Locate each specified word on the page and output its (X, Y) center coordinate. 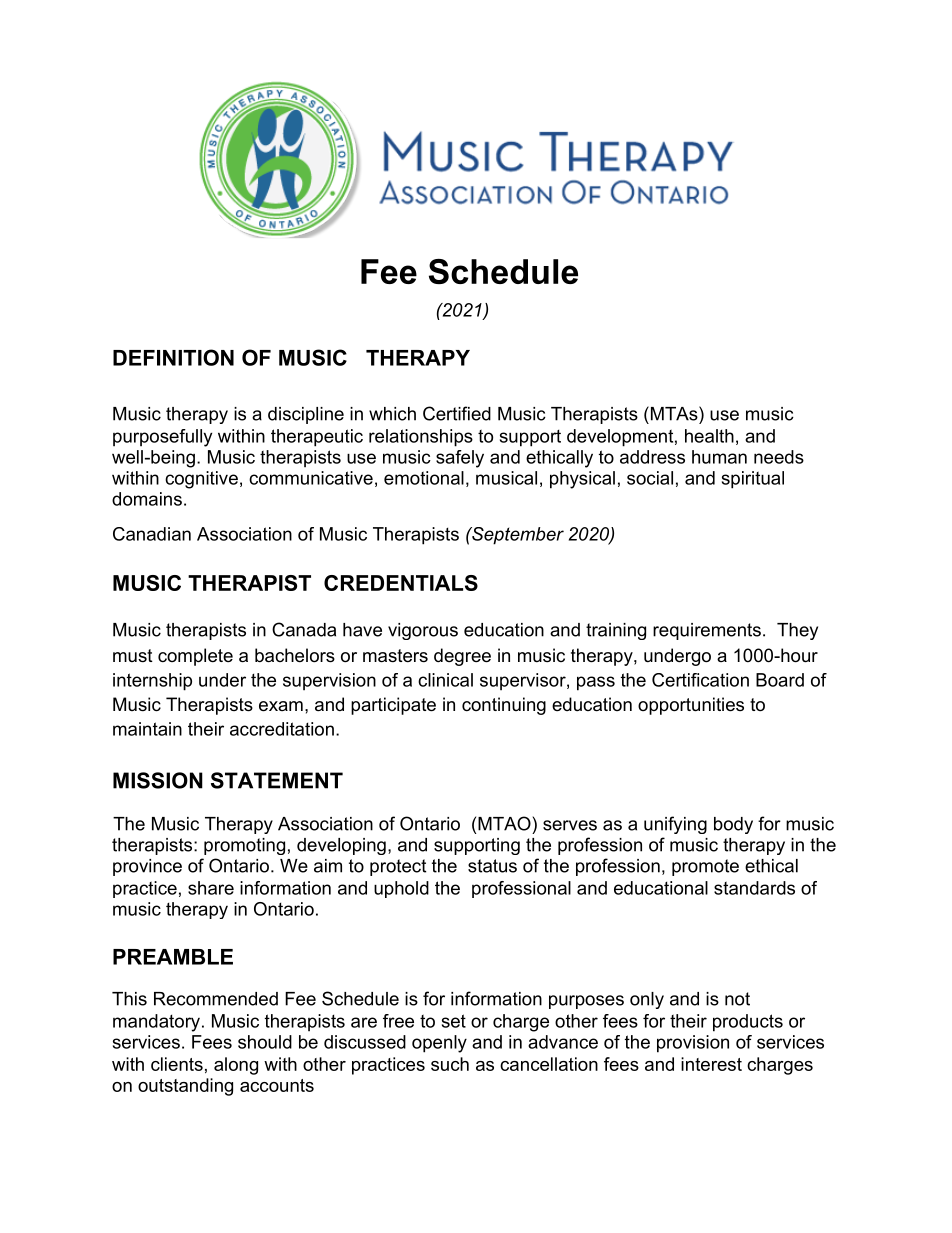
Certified (457, 413)
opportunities (691, 706)
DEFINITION (173, 357)
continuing (504, 706)
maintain (147, 729)
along (236, 1066)
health (709, 436)
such (450, 1064)
